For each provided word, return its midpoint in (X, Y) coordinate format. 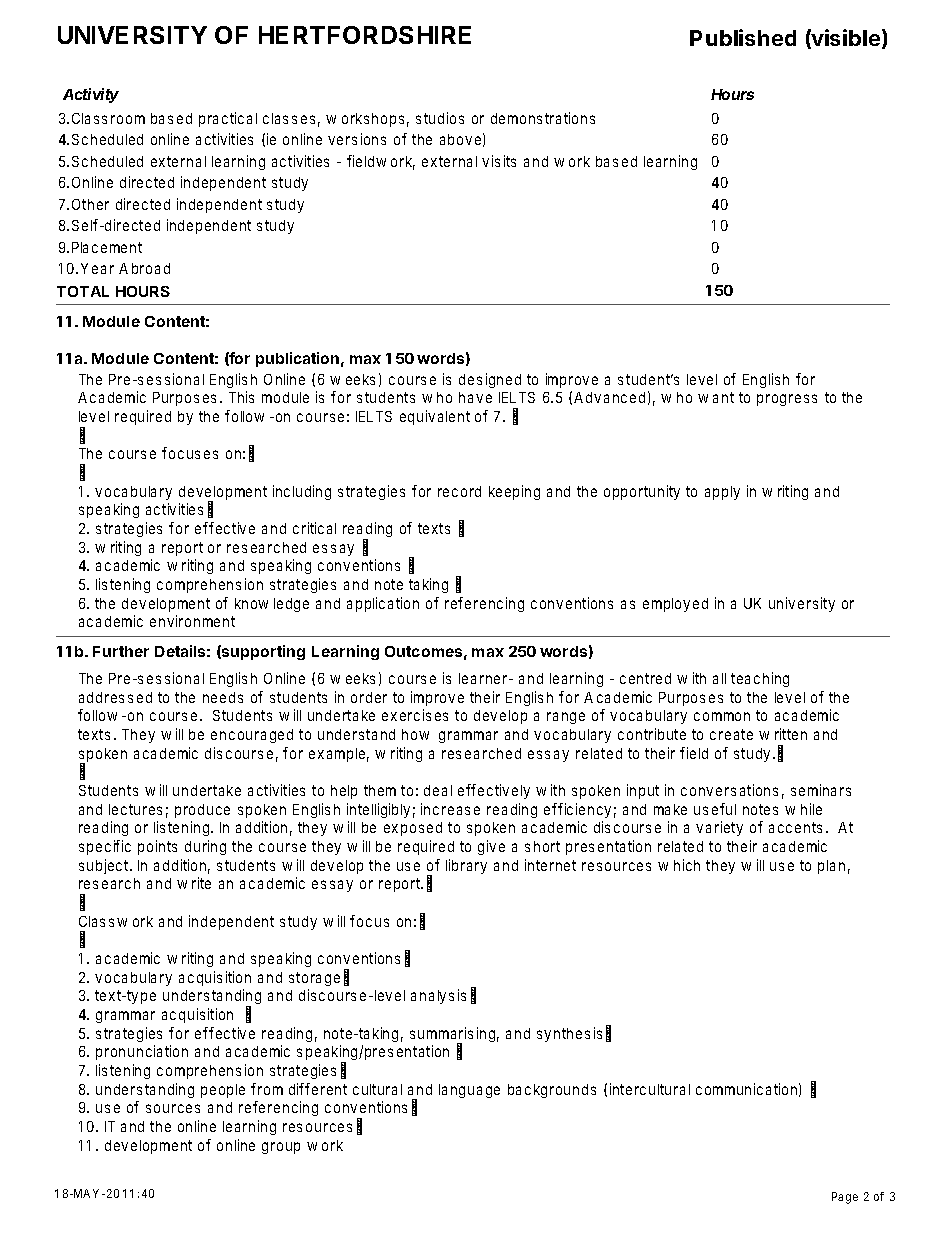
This (241, 397)
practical (228, 119)
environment (192, 621)
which (679, 865)
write (194, 883)
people (223, 1091)
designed (490, 380)
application (383, 604)
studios (440, 118)
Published (743, 37)
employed (675, 605)
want (716, 397)
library (466, 866)
